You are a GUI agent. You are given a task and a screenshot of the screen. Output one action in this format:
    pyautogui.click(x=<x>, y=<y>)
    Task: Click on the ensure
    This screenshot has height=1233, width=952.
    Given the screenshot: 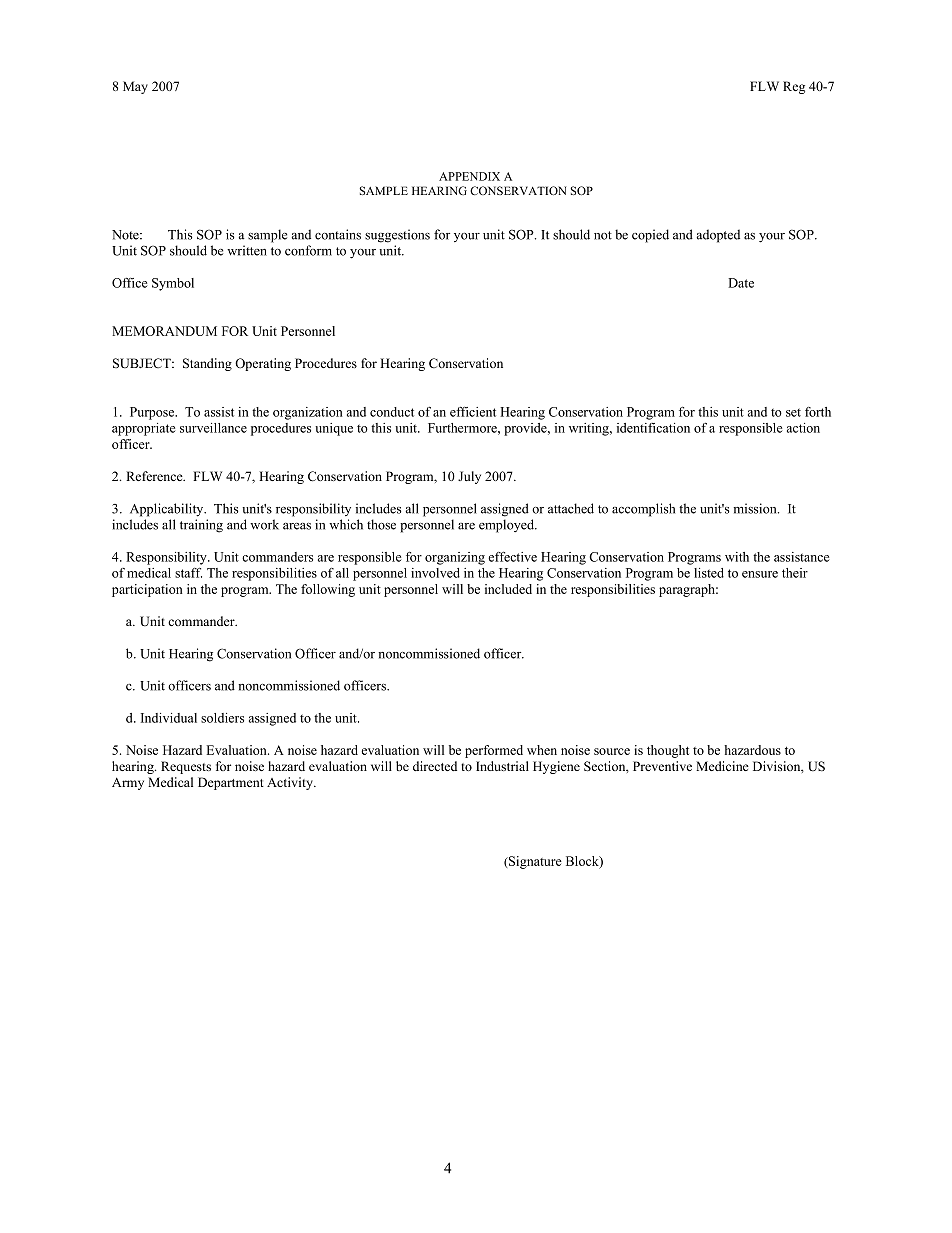 What is the action you would take?
    pyautogui.click(x=760, y=574)
